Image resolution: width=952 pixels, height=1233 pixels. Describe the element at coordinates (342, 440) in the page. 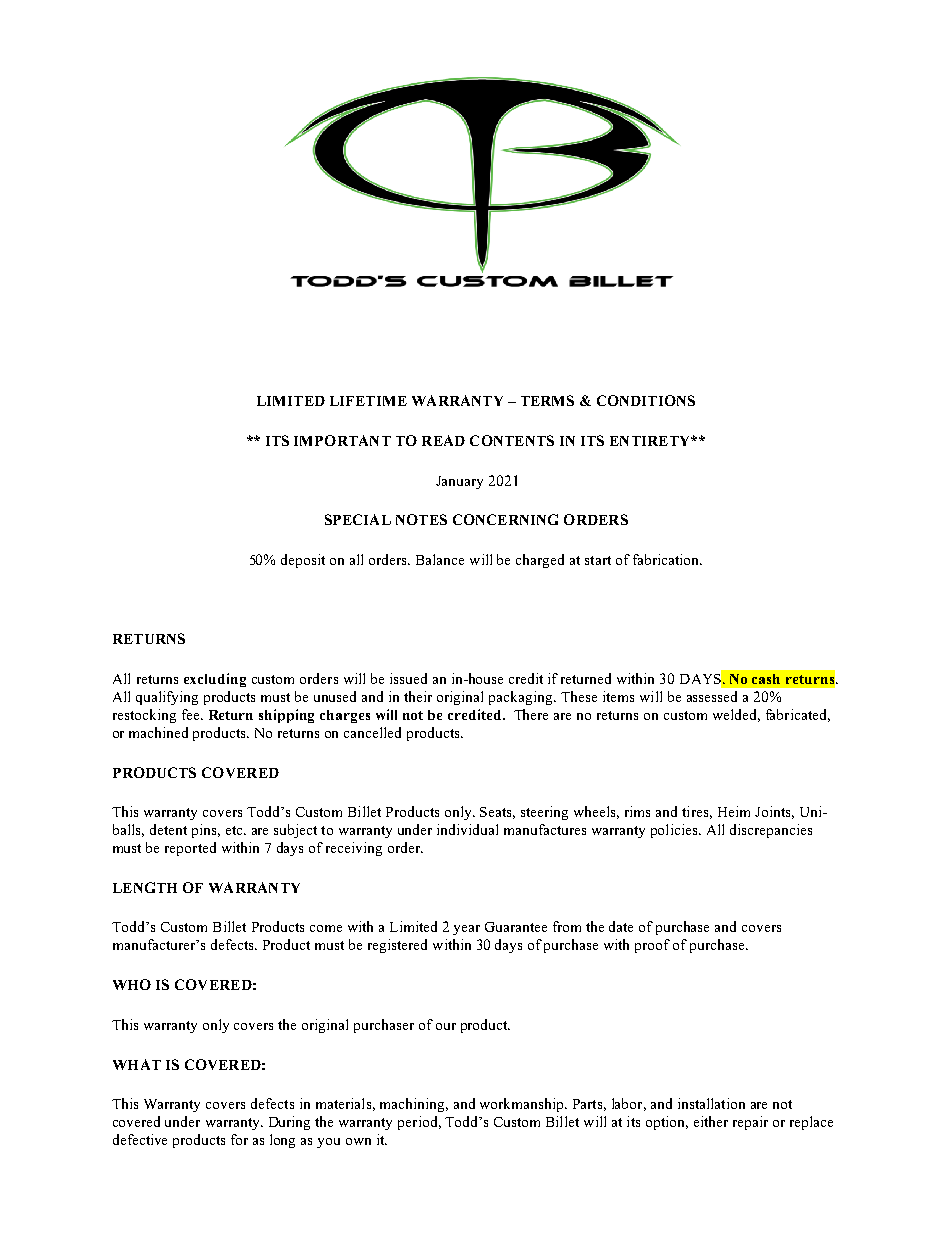

I see `IMPORTANT` at that location.
